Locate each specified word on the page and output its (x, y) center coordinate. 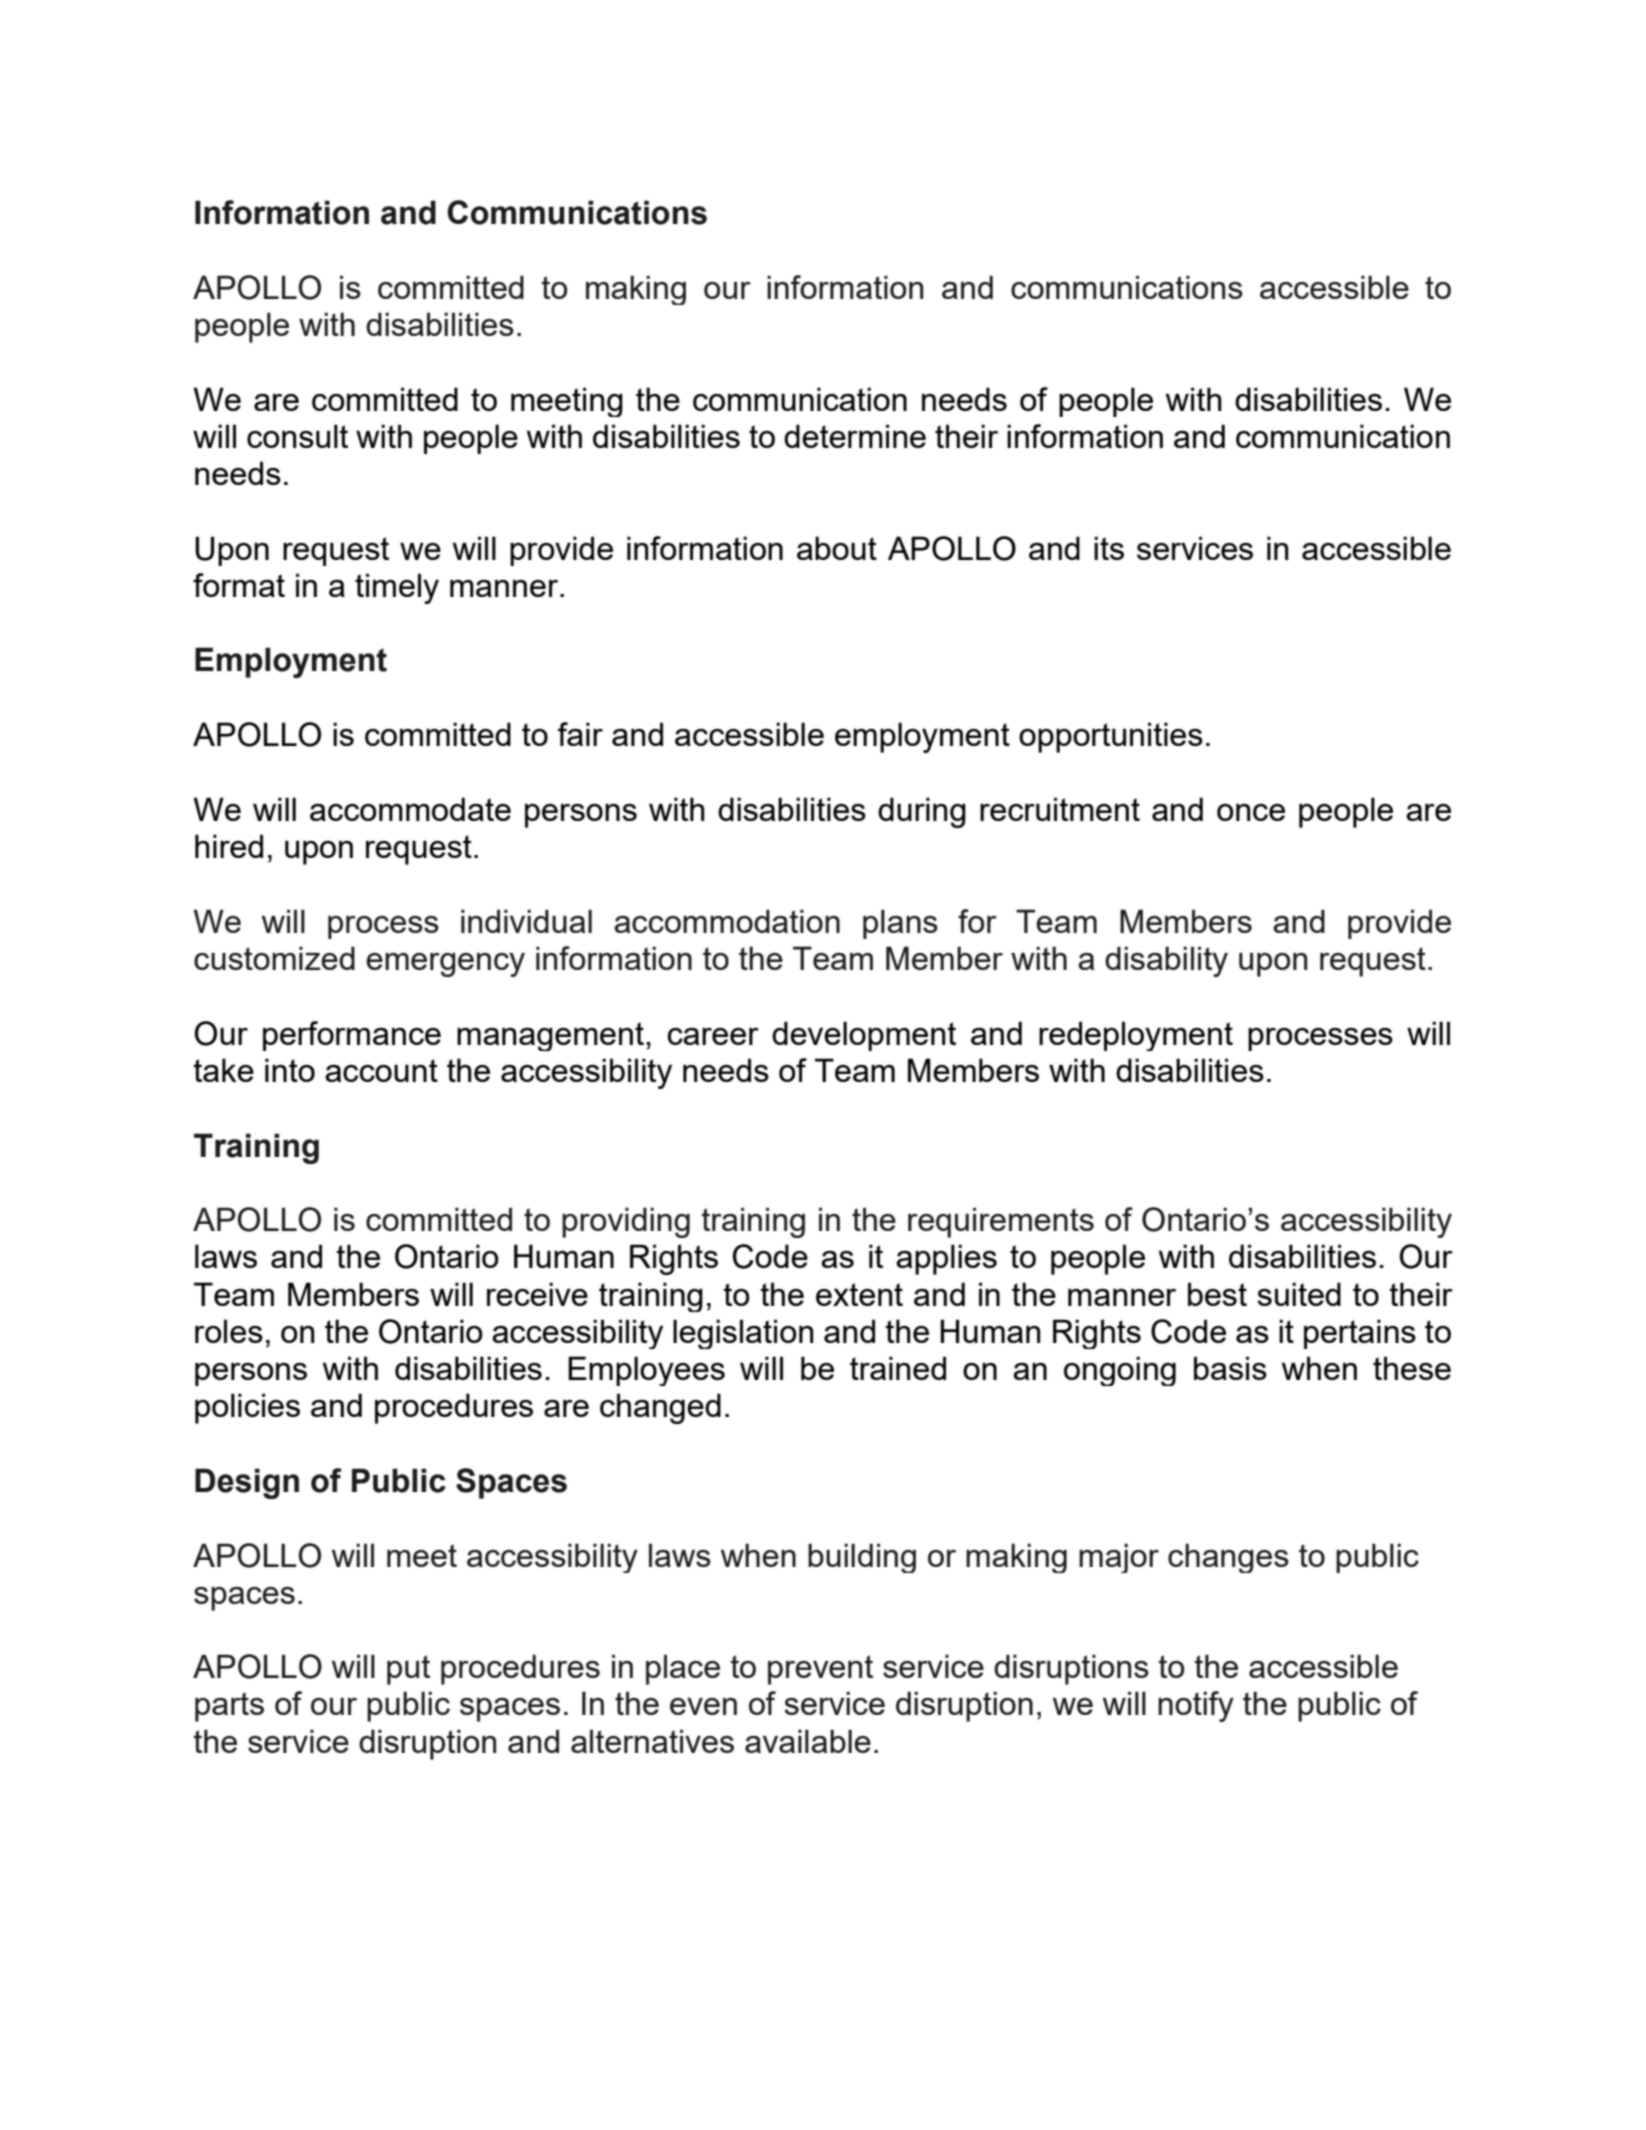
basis (1230, 1368)
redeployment (1136, 1036)
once (1251, 812)
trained (898, 1368)
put (408, 1670)
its (1109, 548)
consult (297, 436)
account (381, 1070)
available (808, 1741)
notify (1196, 1706)
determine (855, 436)
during (922, 812)
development (864, 1036)
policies (247, 1408)
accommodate (410, 809)
